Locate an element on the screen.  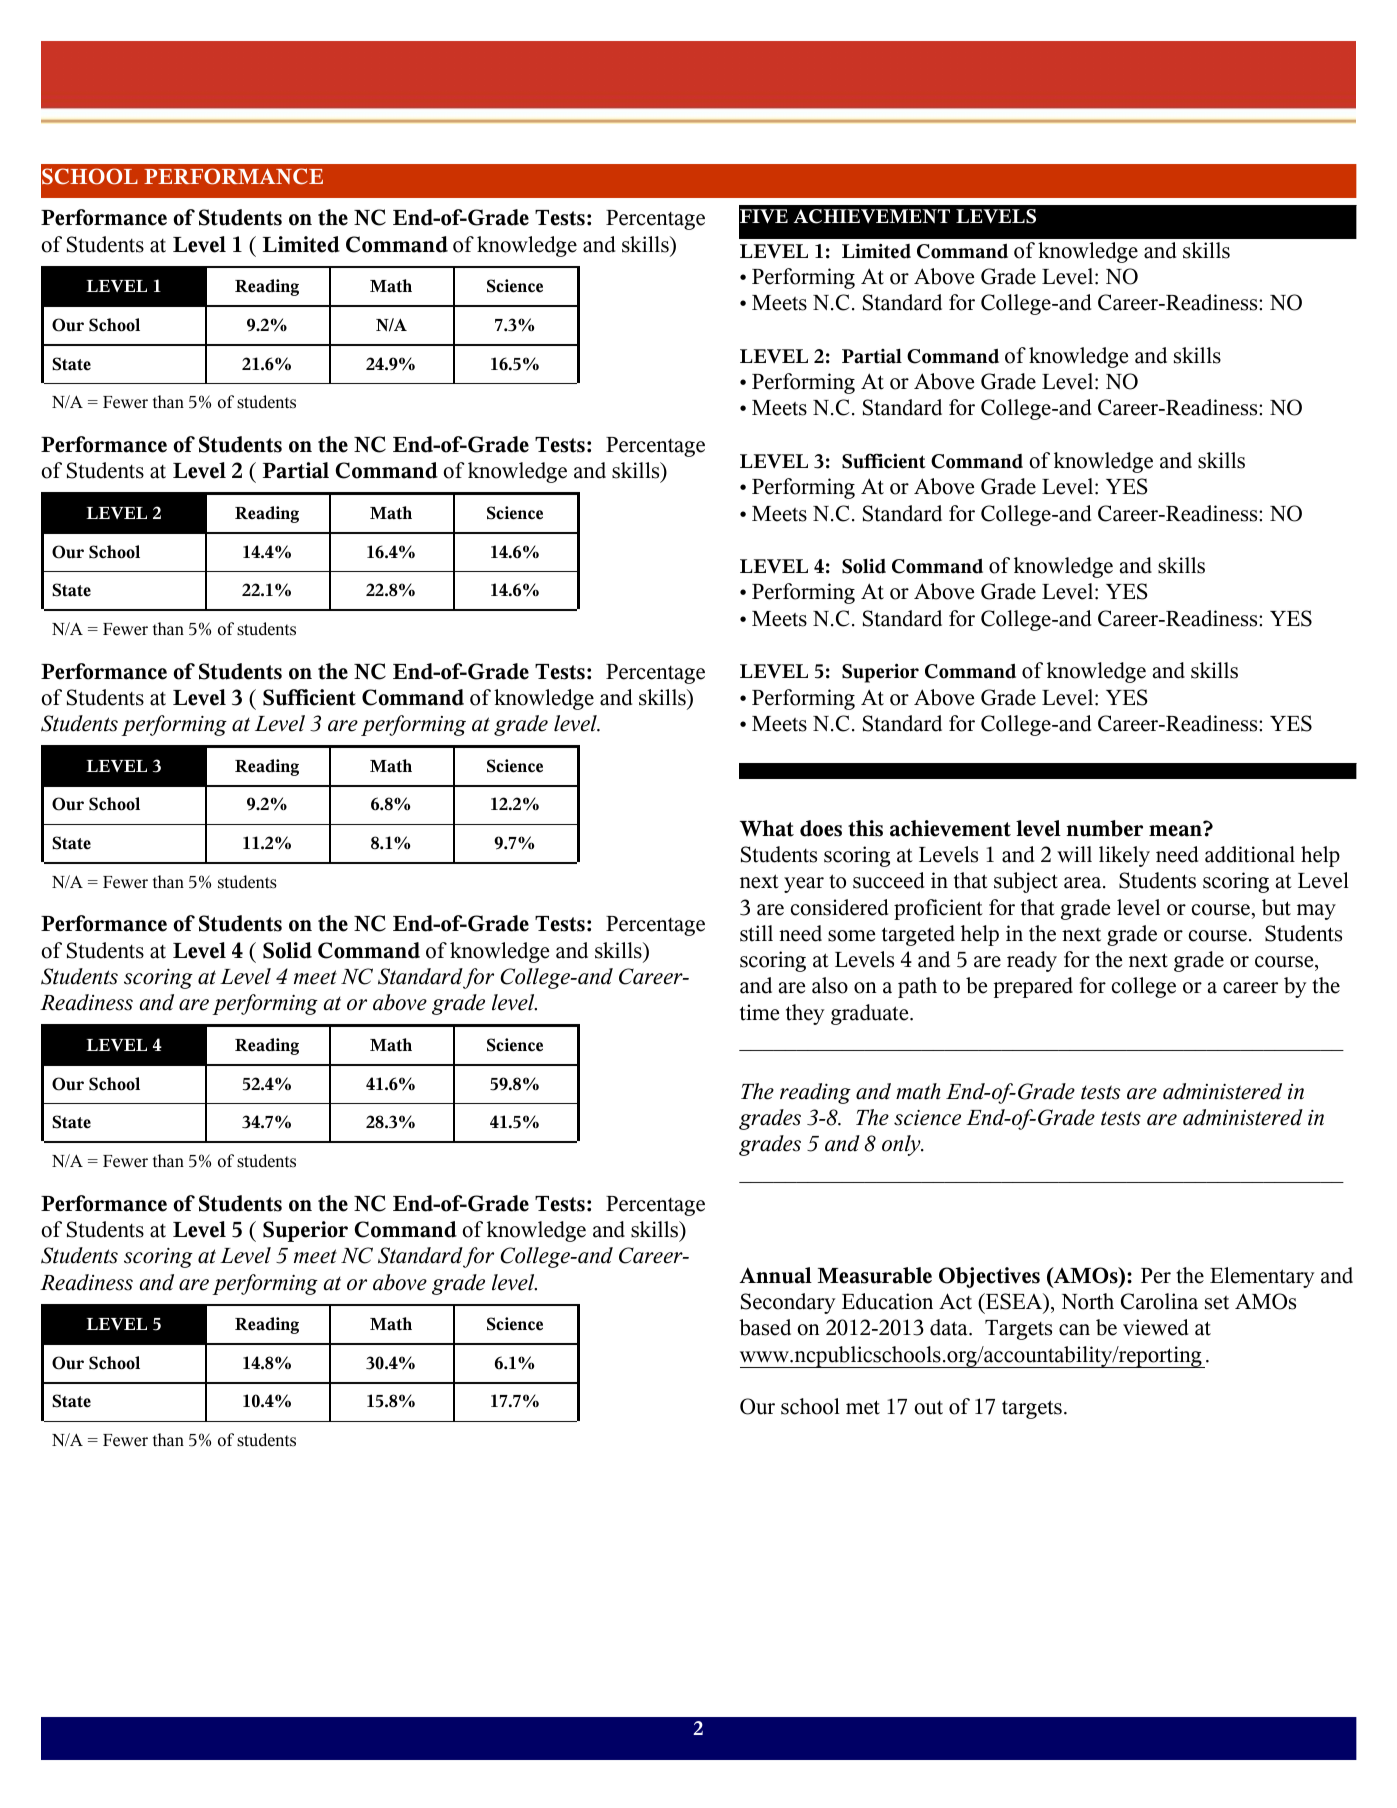
viewed is located at coordinates (1155, 1327).
